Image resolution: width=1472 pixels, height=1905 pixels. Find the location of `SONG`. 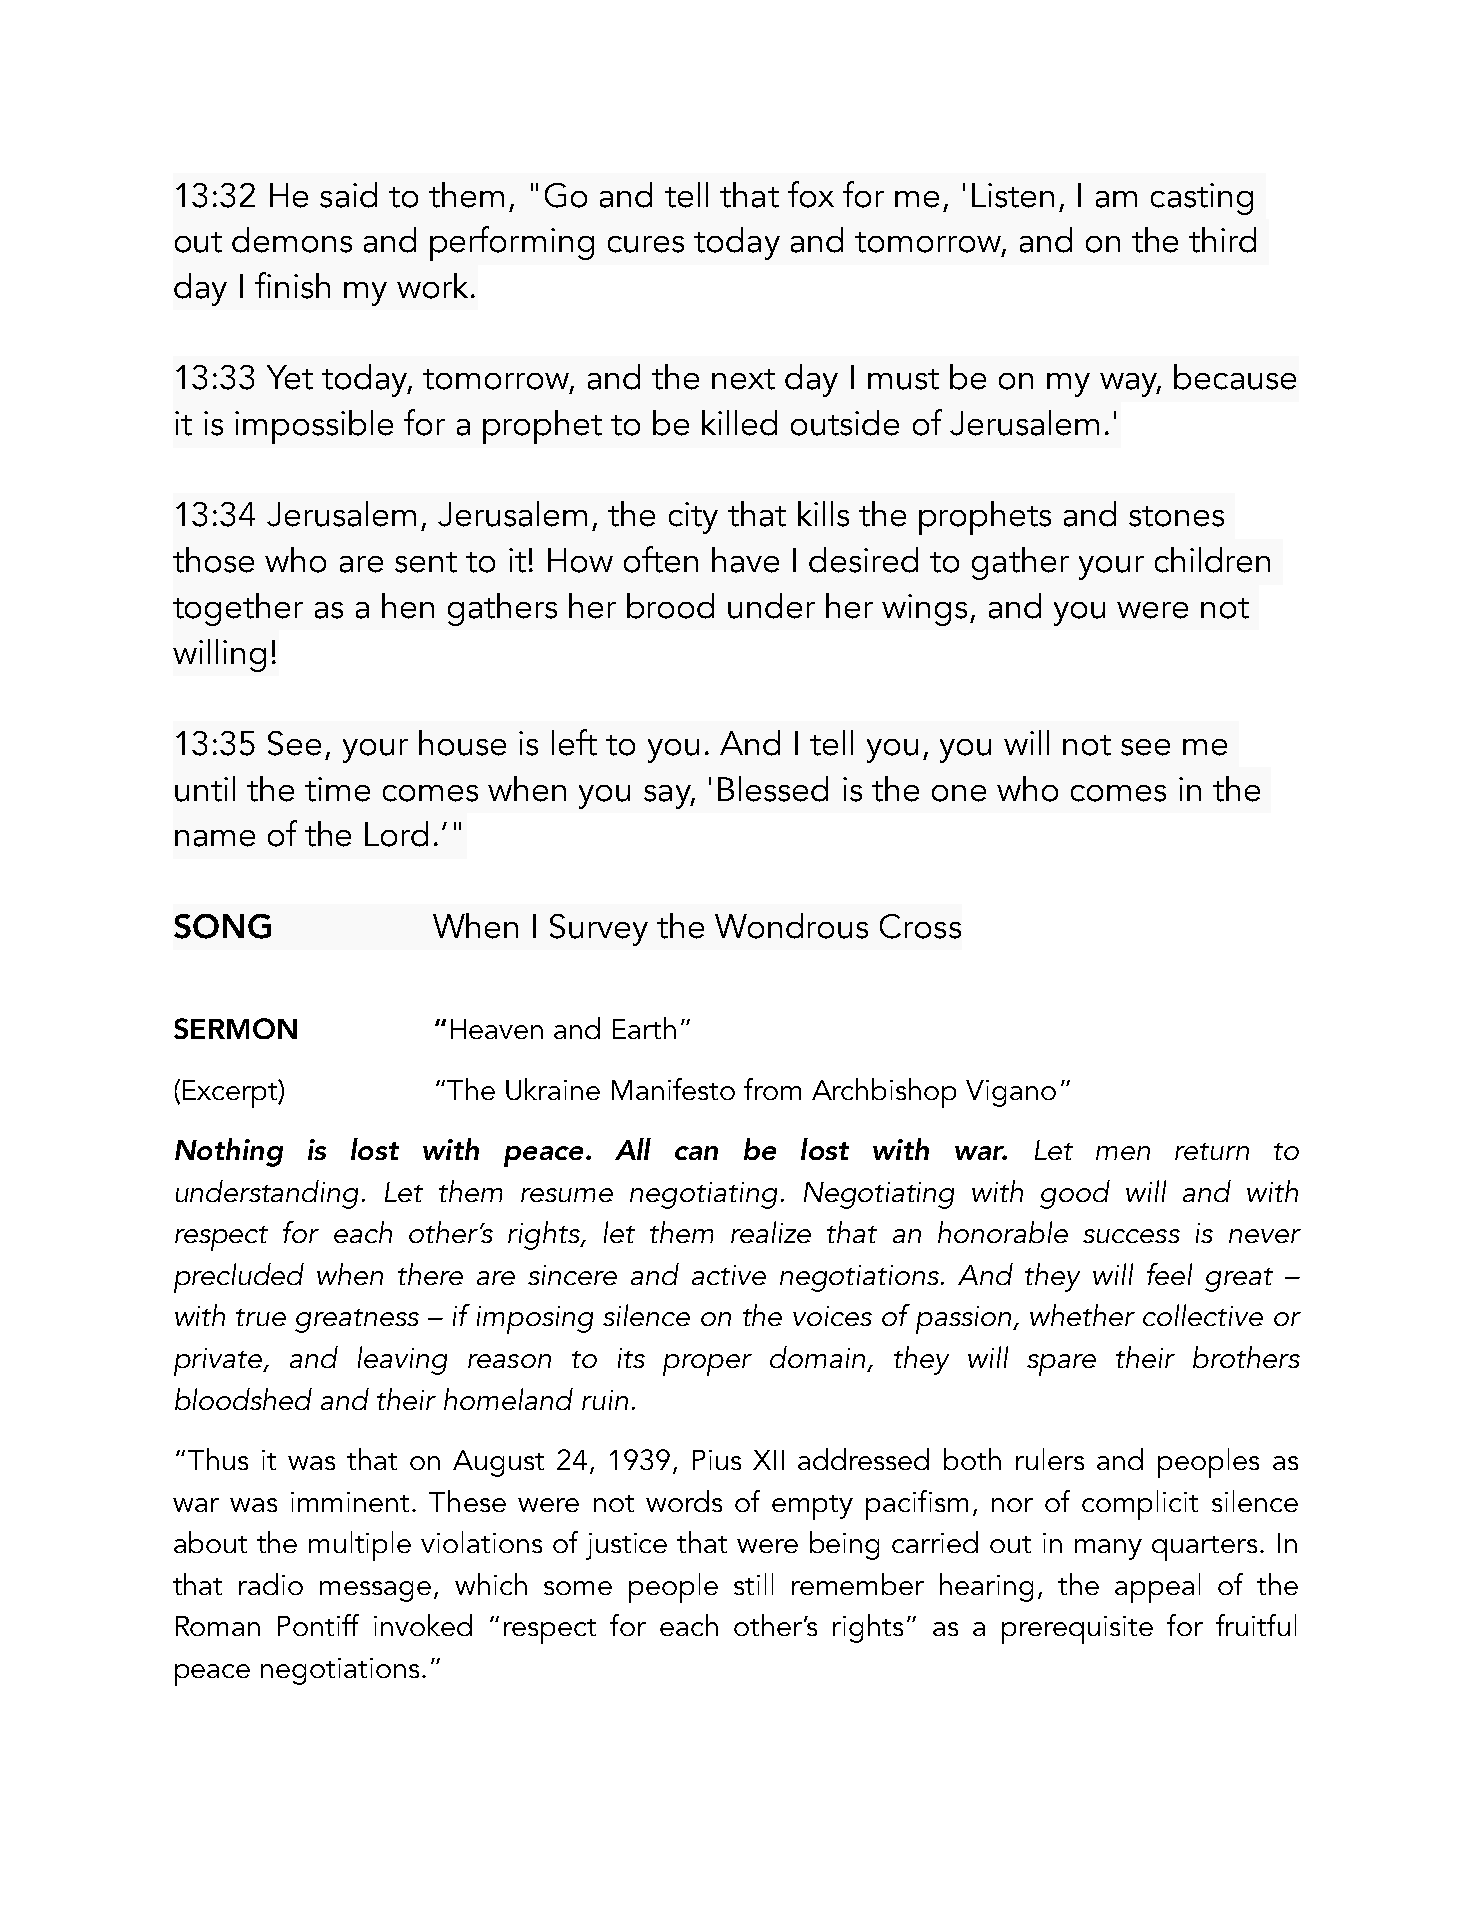

SONG is located at coordinates (222, 926).
